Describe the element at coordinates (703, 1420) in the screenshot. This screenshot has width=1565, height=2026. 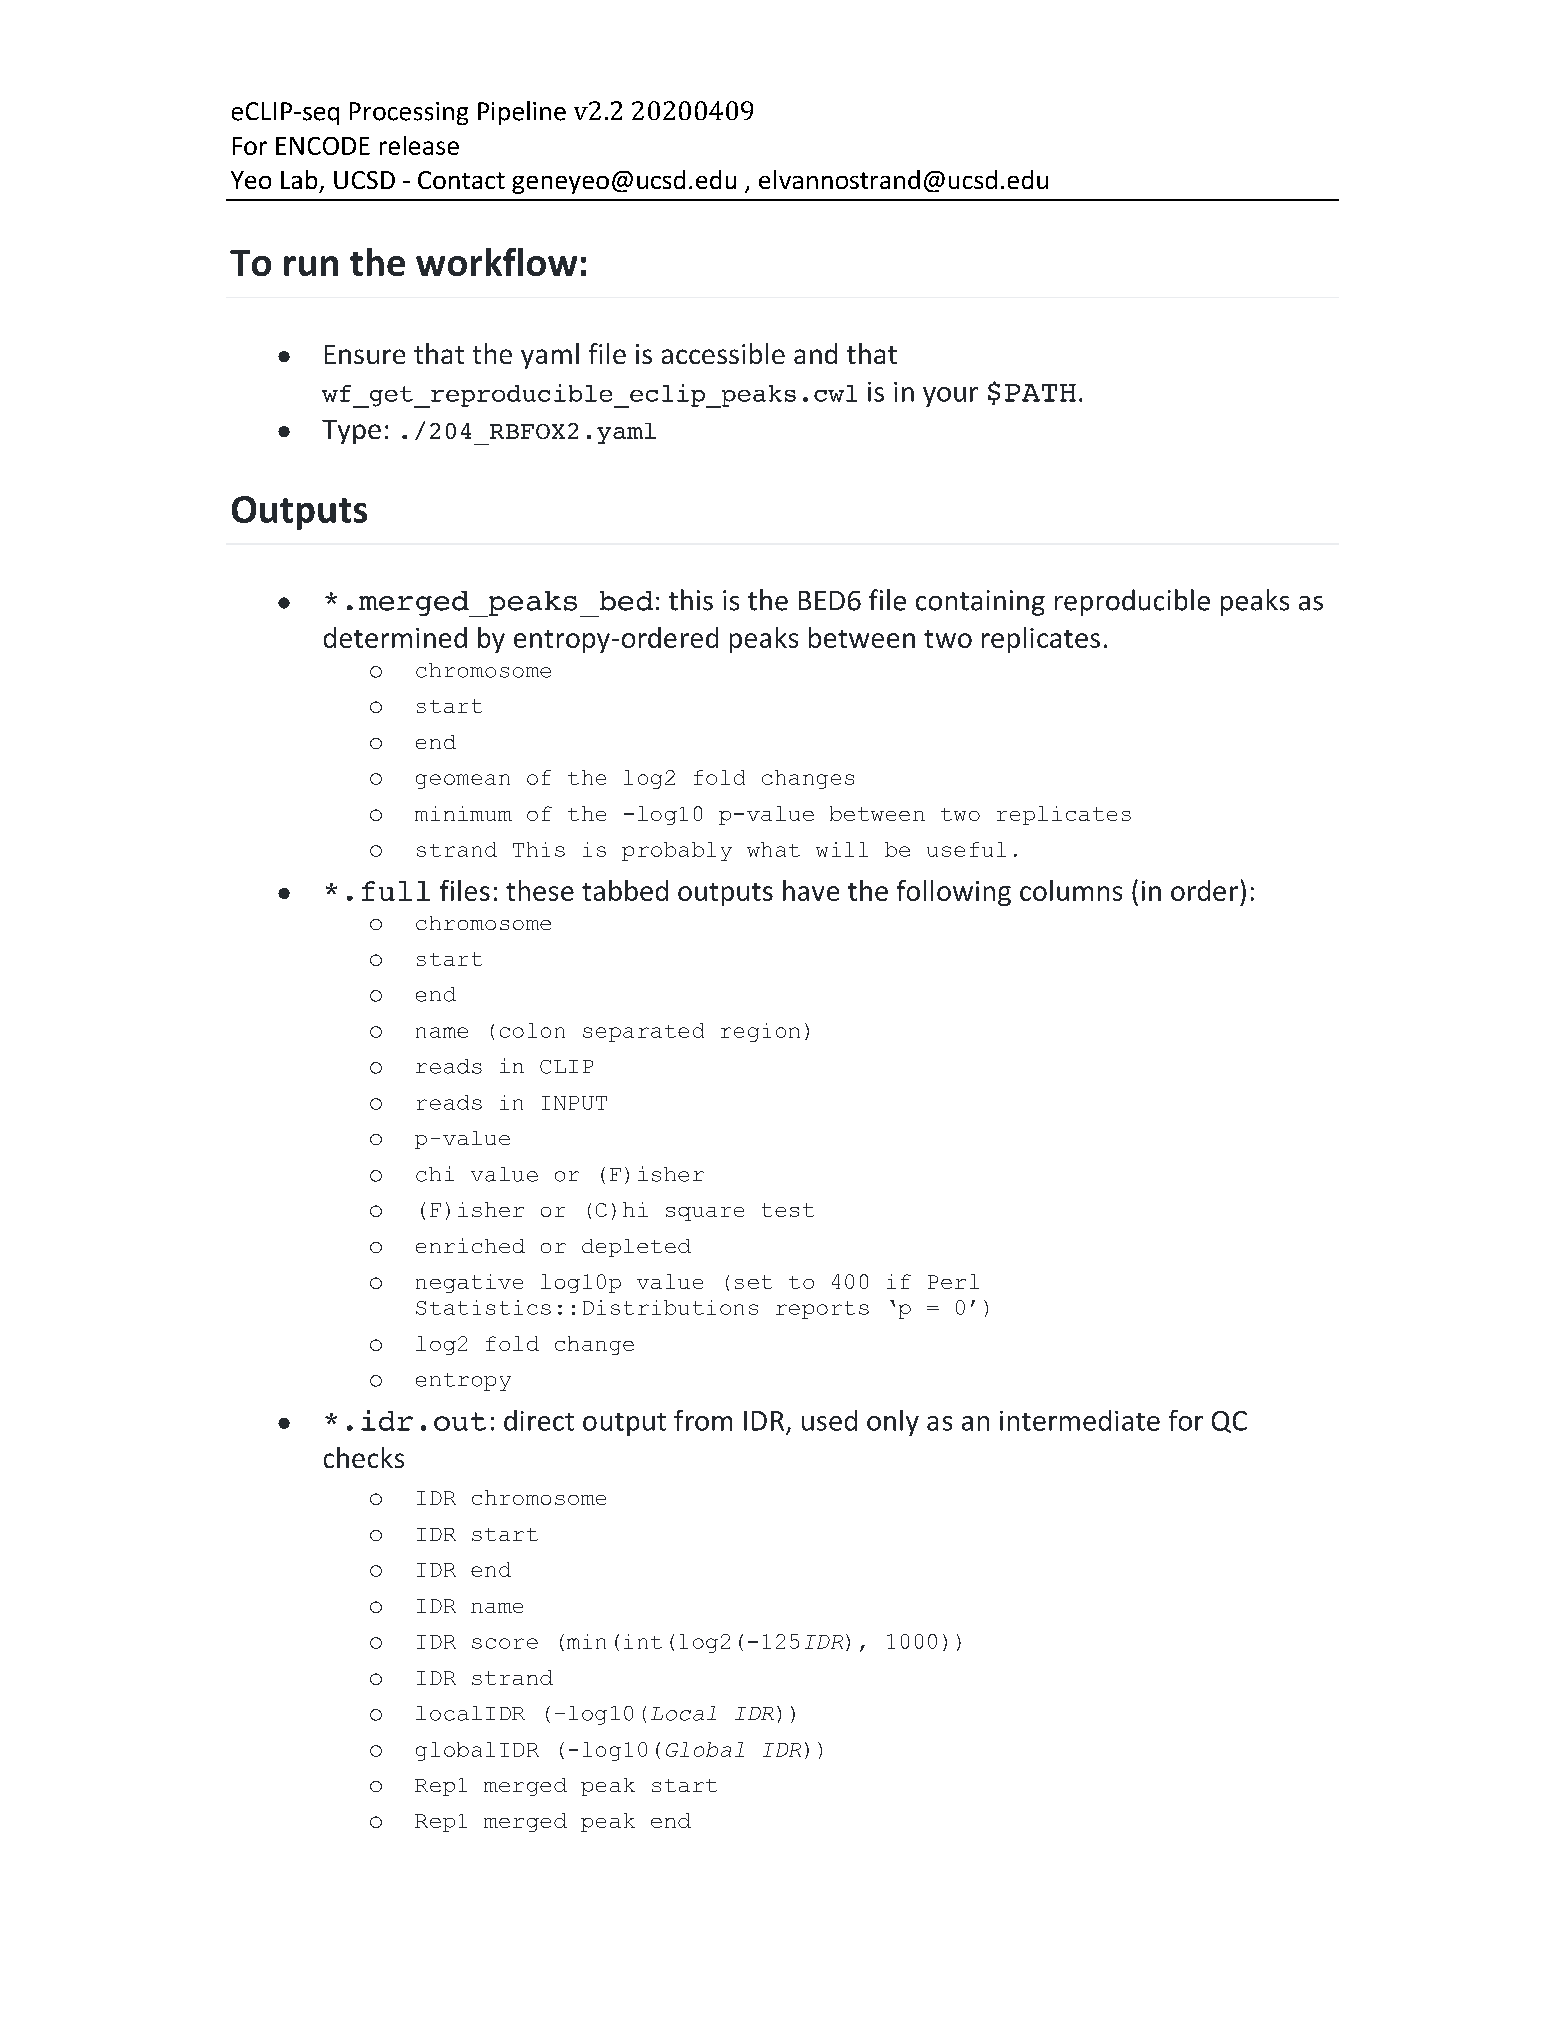
I see `from` at that location.
